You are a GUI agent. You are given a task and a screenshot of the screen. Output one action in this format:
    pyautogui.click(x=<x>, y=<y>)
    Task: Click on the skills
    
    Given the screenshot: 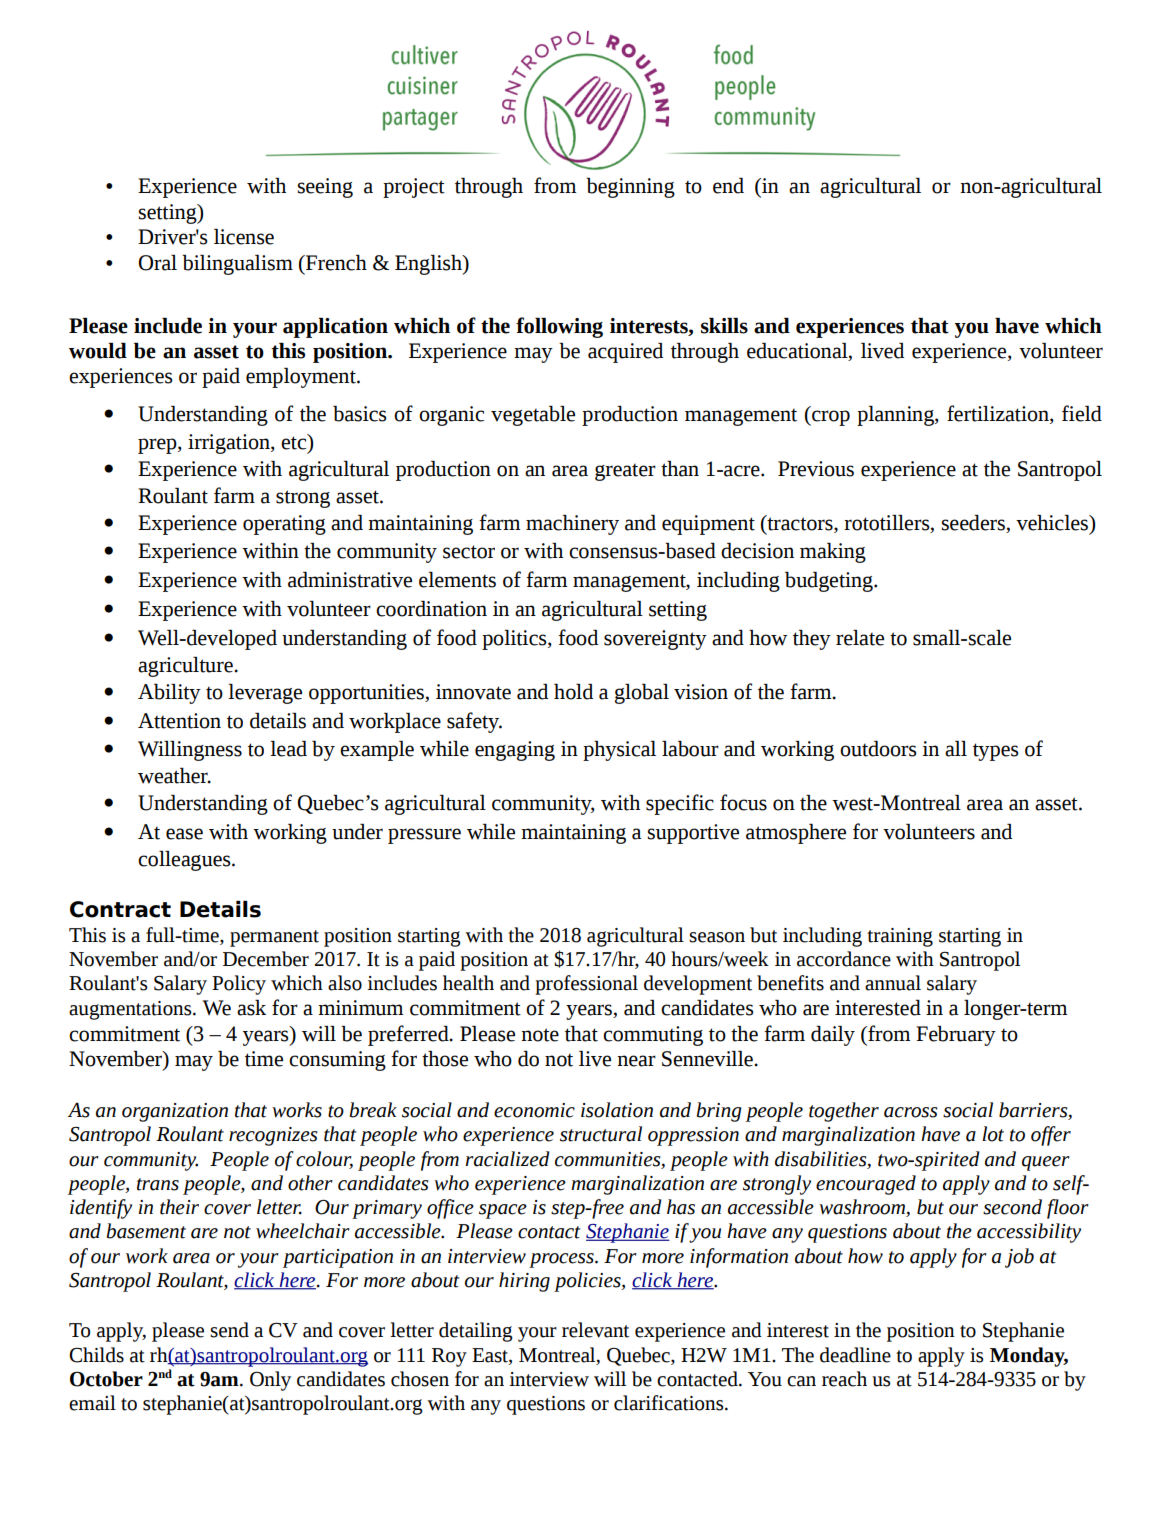 What is the action you would take?
    pyautogui.click(x=724, y=326)
